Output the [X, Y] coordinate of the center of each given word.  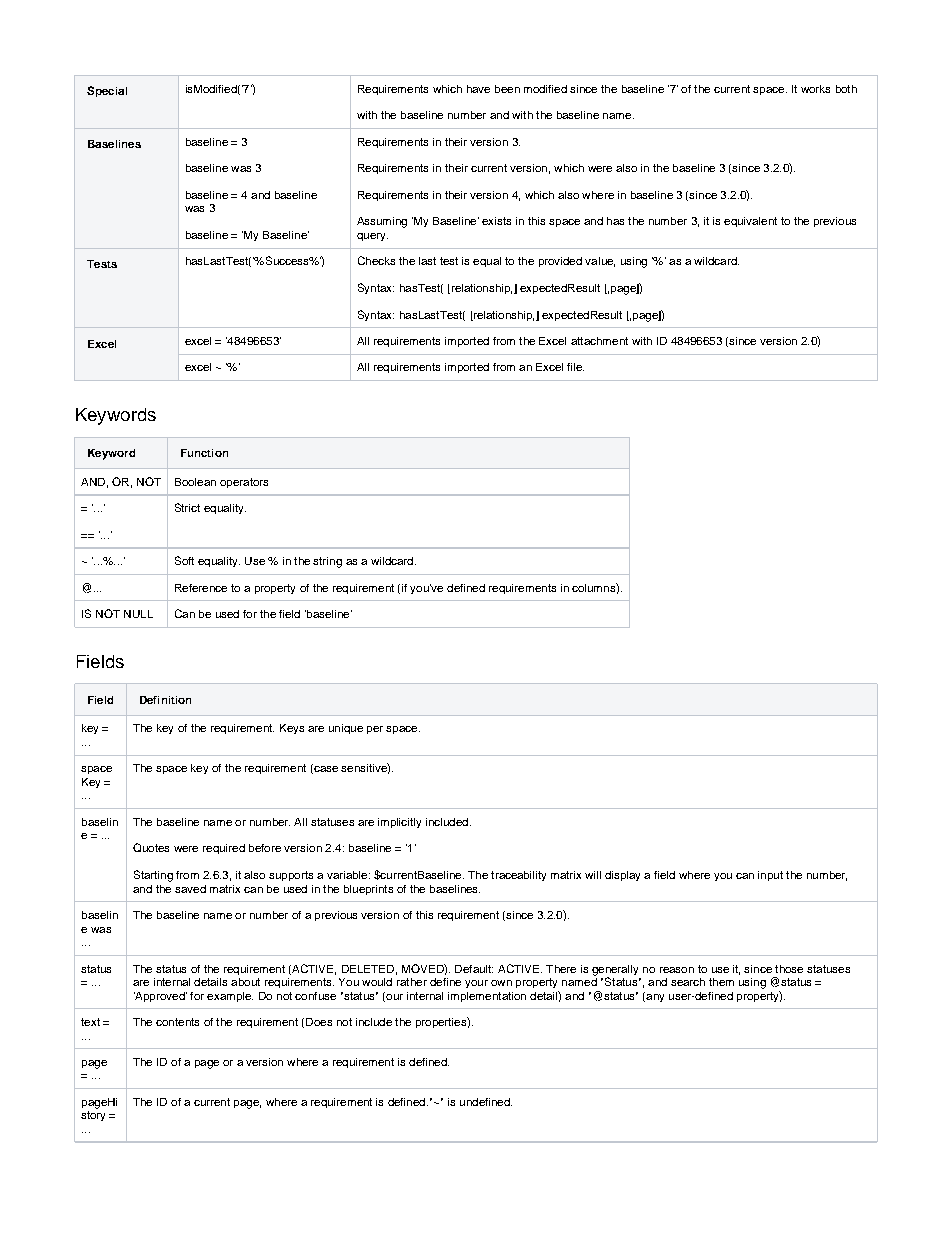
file [575, 367]
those [789, 969]
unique [346, 729]
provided [560, 262]
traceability [518, 876]
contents [177, 1022]
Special [107, 91]
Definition [165, 700]
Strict [187, 507]
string [327, 562]
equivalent [750, 222]
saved [190, 889]
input [770, 876]
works [815, 89]
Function [204, 453]
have [478, 89]
